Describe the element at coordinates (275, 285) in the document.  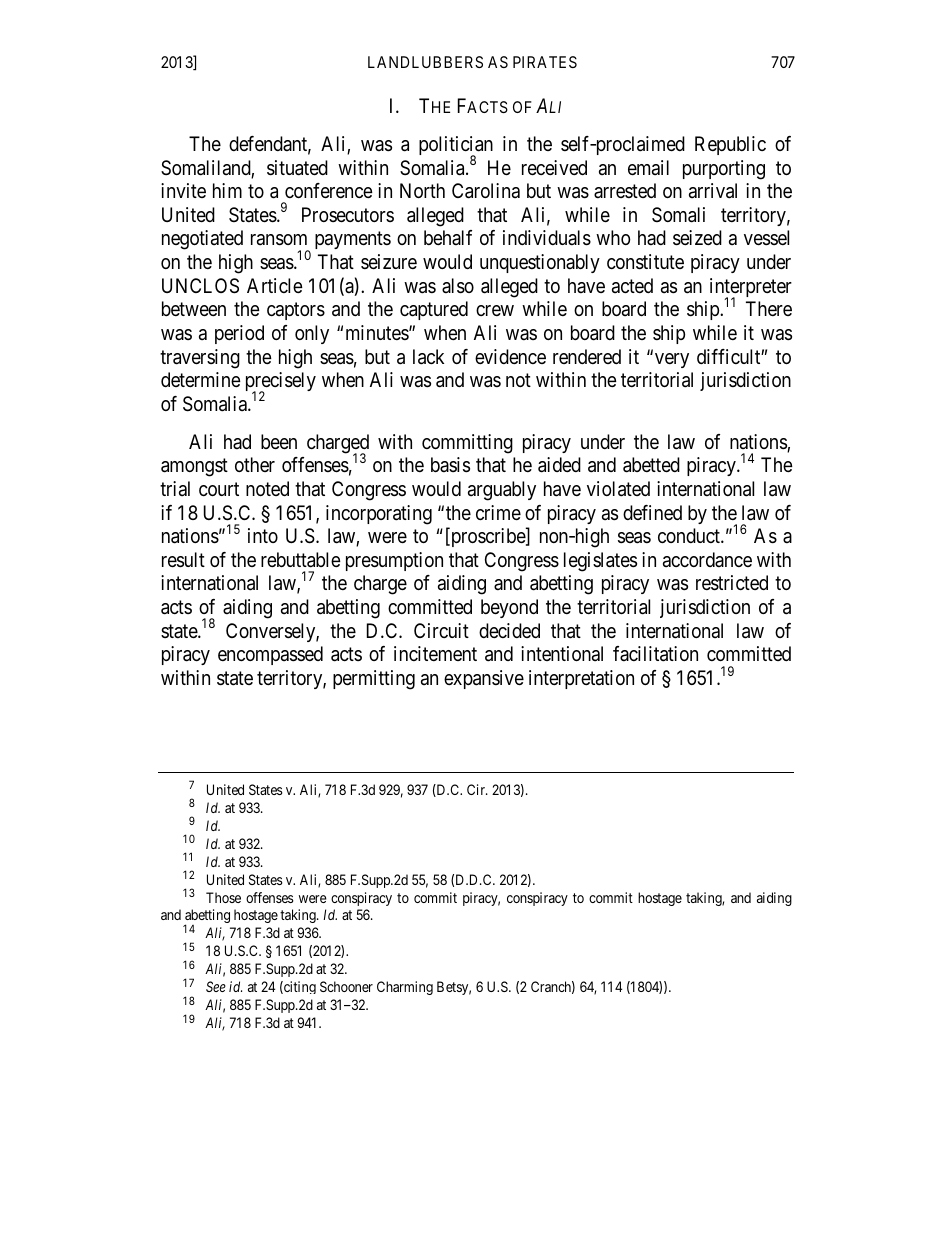
I see `Article` at that location.
